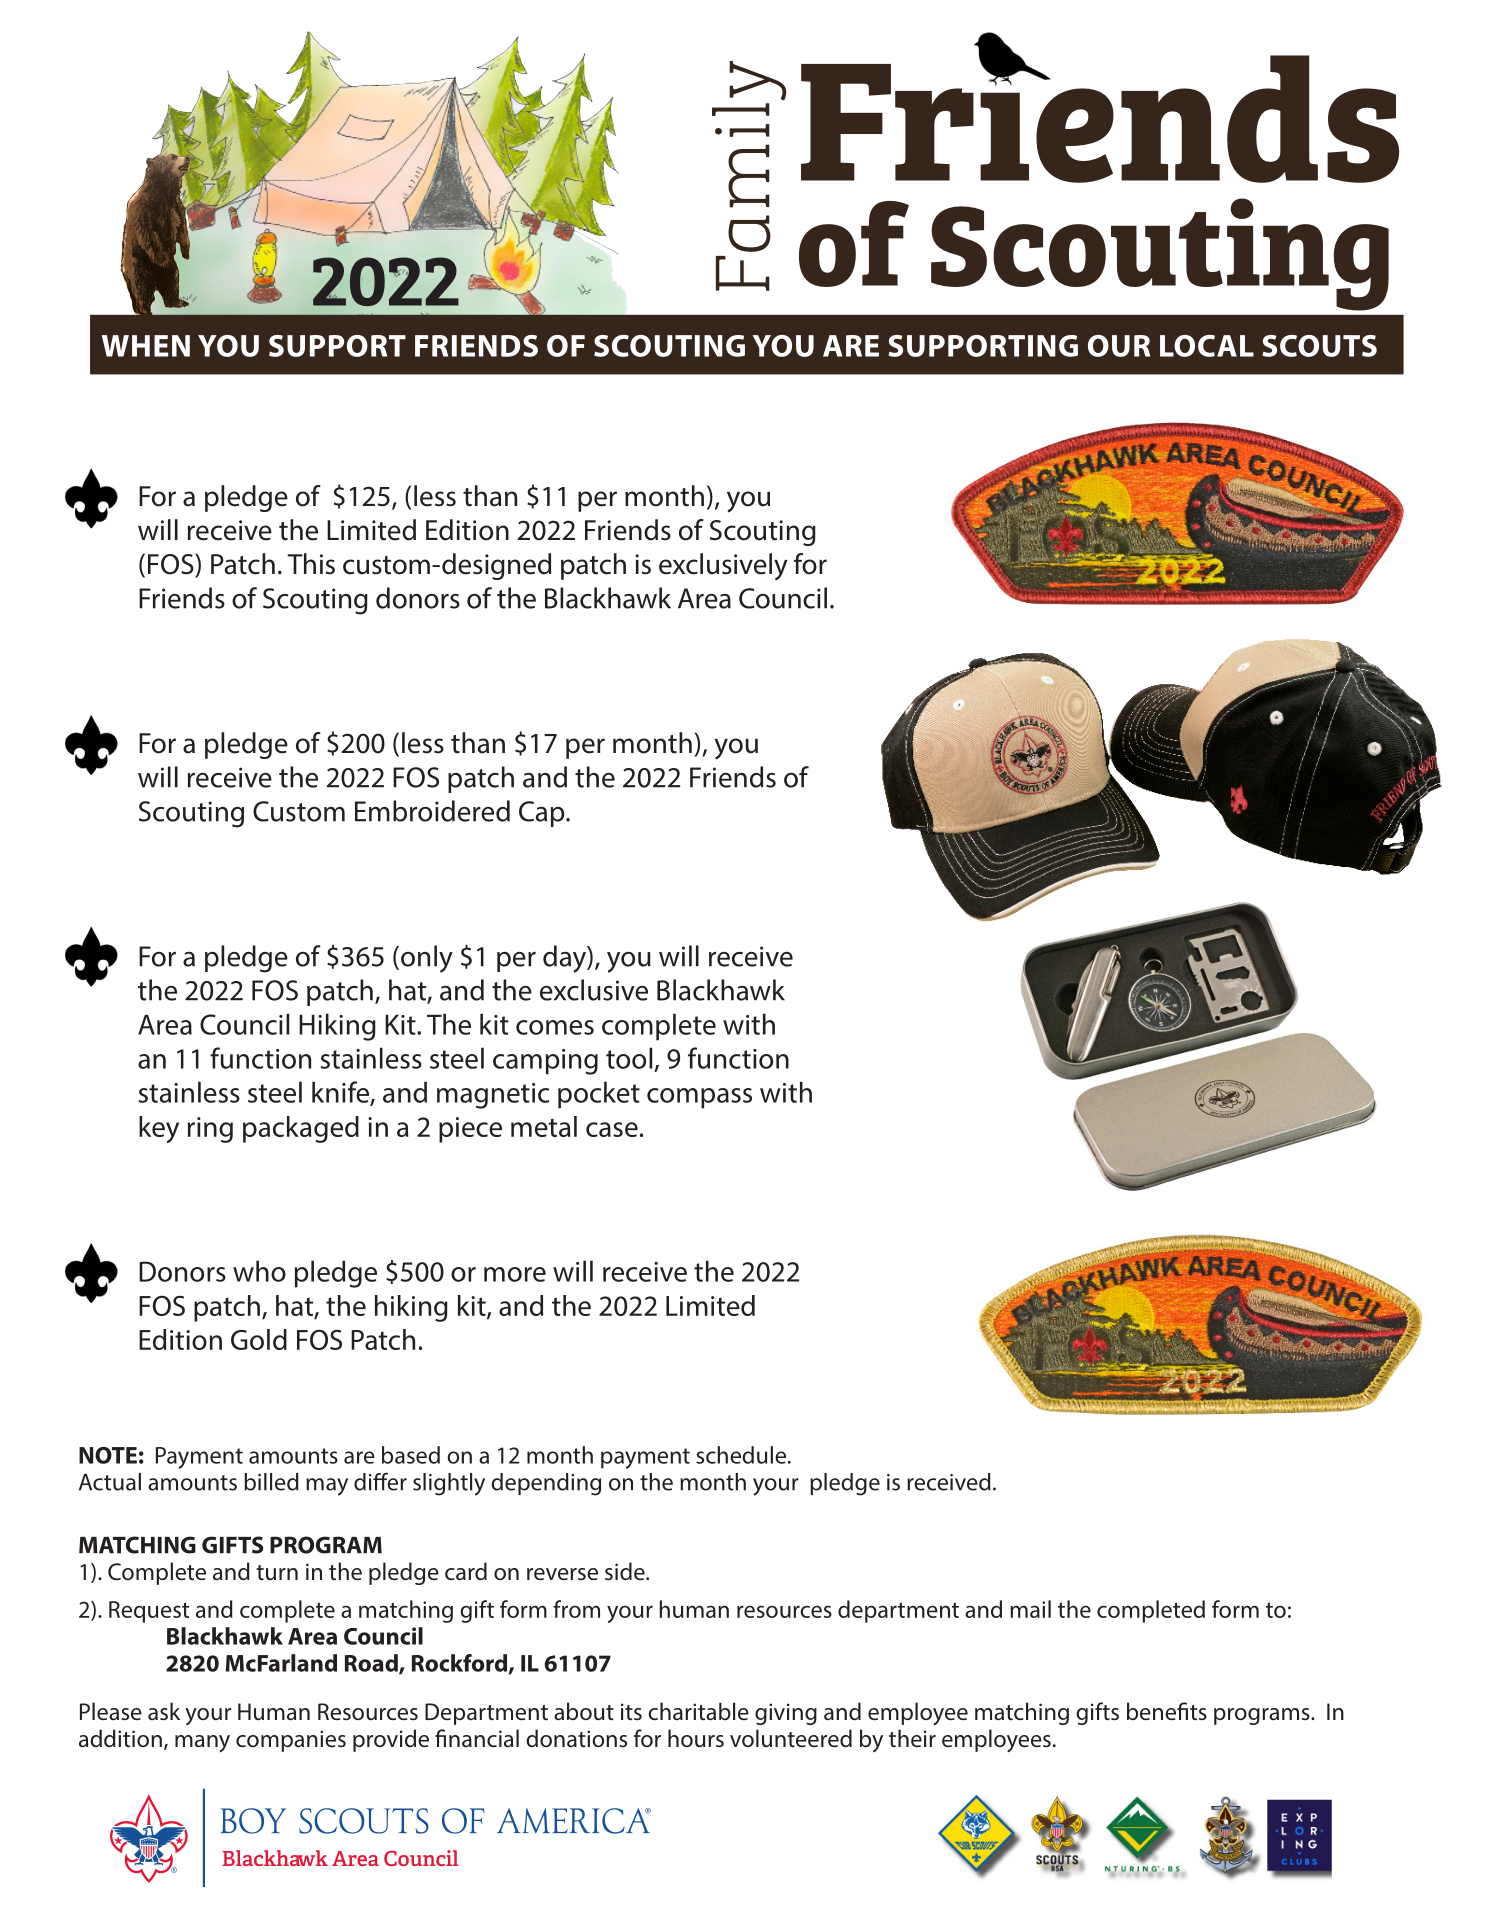 Image resolution: width=1490 pixels, height=1929 pixels. What do you see at coordinates (612, 1129) in the document?
I see `case` at bounding box center [612, 1129].
